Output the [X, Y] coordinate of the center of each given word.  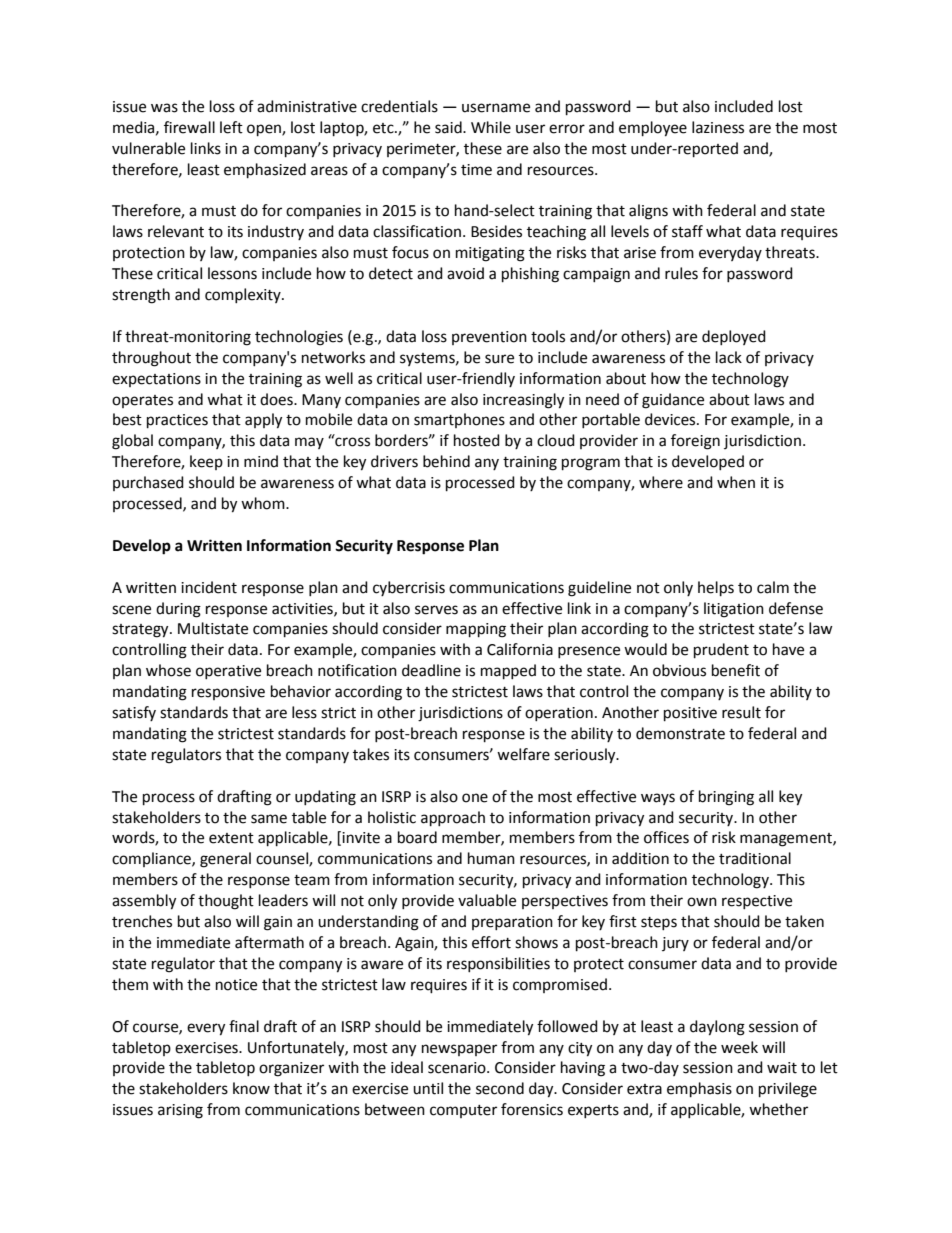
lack [729, 357]
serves [436, 610]
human [491, 858]
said [449, 127]
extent [231, 838]
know [251, 1088]
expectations [156, 380]
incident [209, 587]
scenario [458, 1068]
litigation [734, 610]
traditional [755, 858]
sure [499, 359]
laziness [718, 127]
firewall [189, 127]
